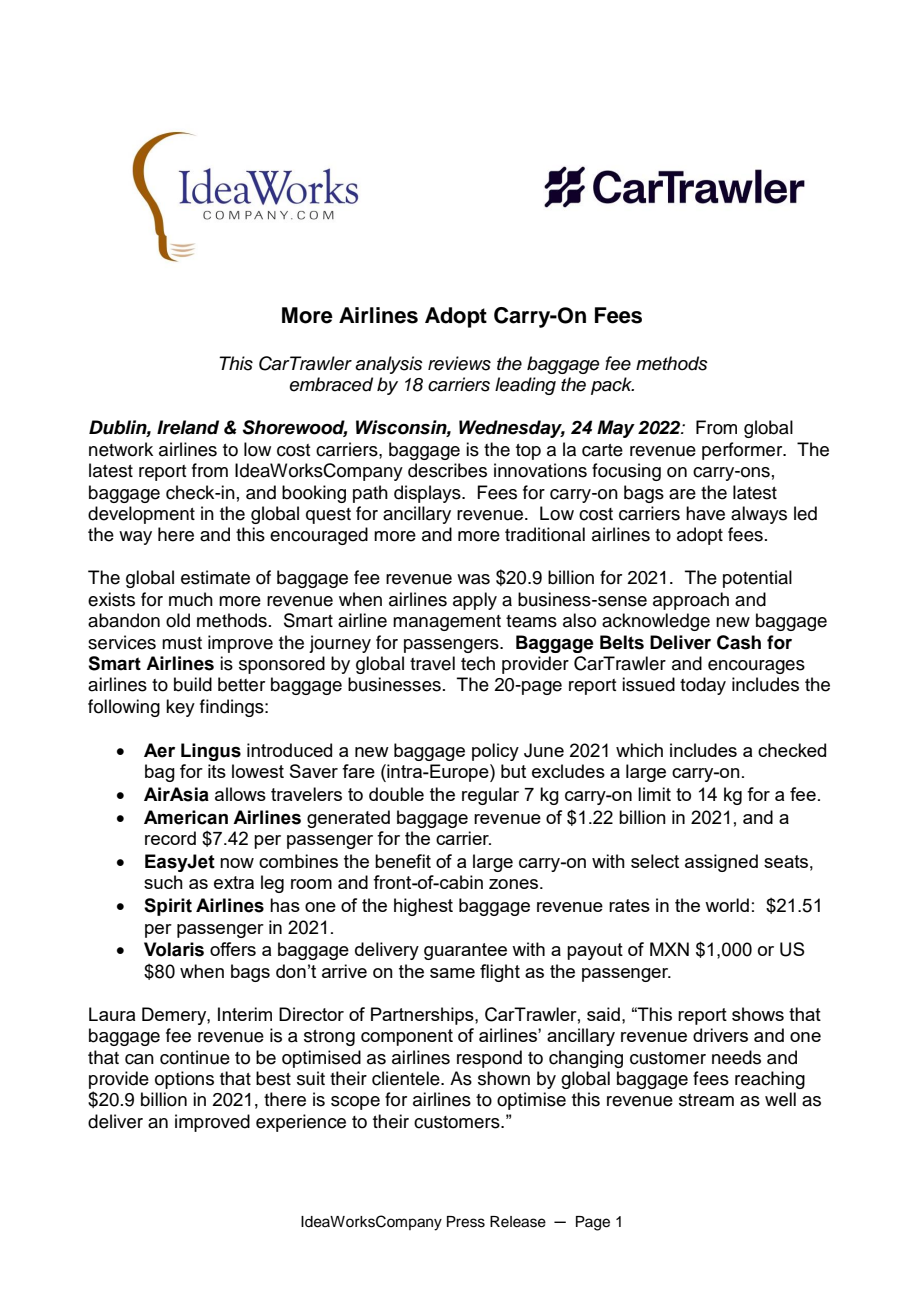 Image resolution: width=924 pixels, height=1308 pixels. What do you see at coordinates (423, 1016) in the page?
I see `Partnerships` at bounding box center [423, 1016].
